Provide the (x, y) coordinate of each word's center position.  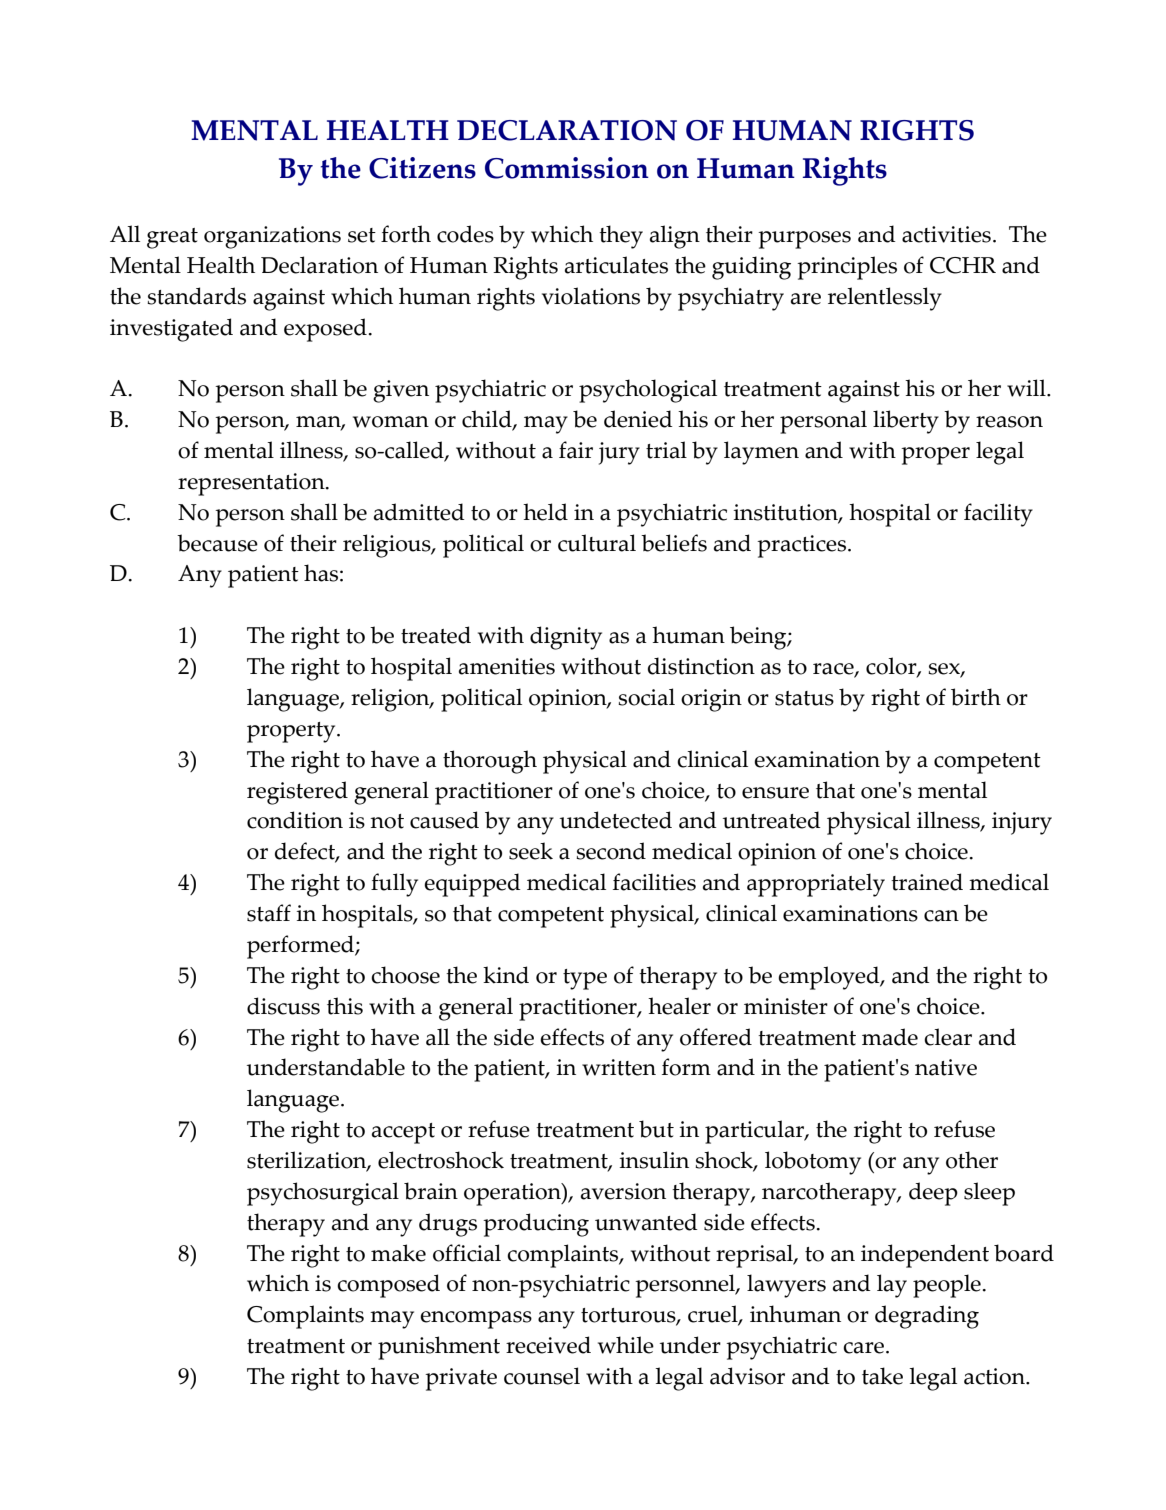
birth (976, 697)
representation (252, 484)
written (619, 1067)
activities (946, 234)
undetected (616, 820)
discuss (283, 1006)
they (621, 237)
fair (576, 450)
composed (388, 1286)
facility (998, 515)
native (946, 1067)
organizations (272, 237)
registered (297, 793)
